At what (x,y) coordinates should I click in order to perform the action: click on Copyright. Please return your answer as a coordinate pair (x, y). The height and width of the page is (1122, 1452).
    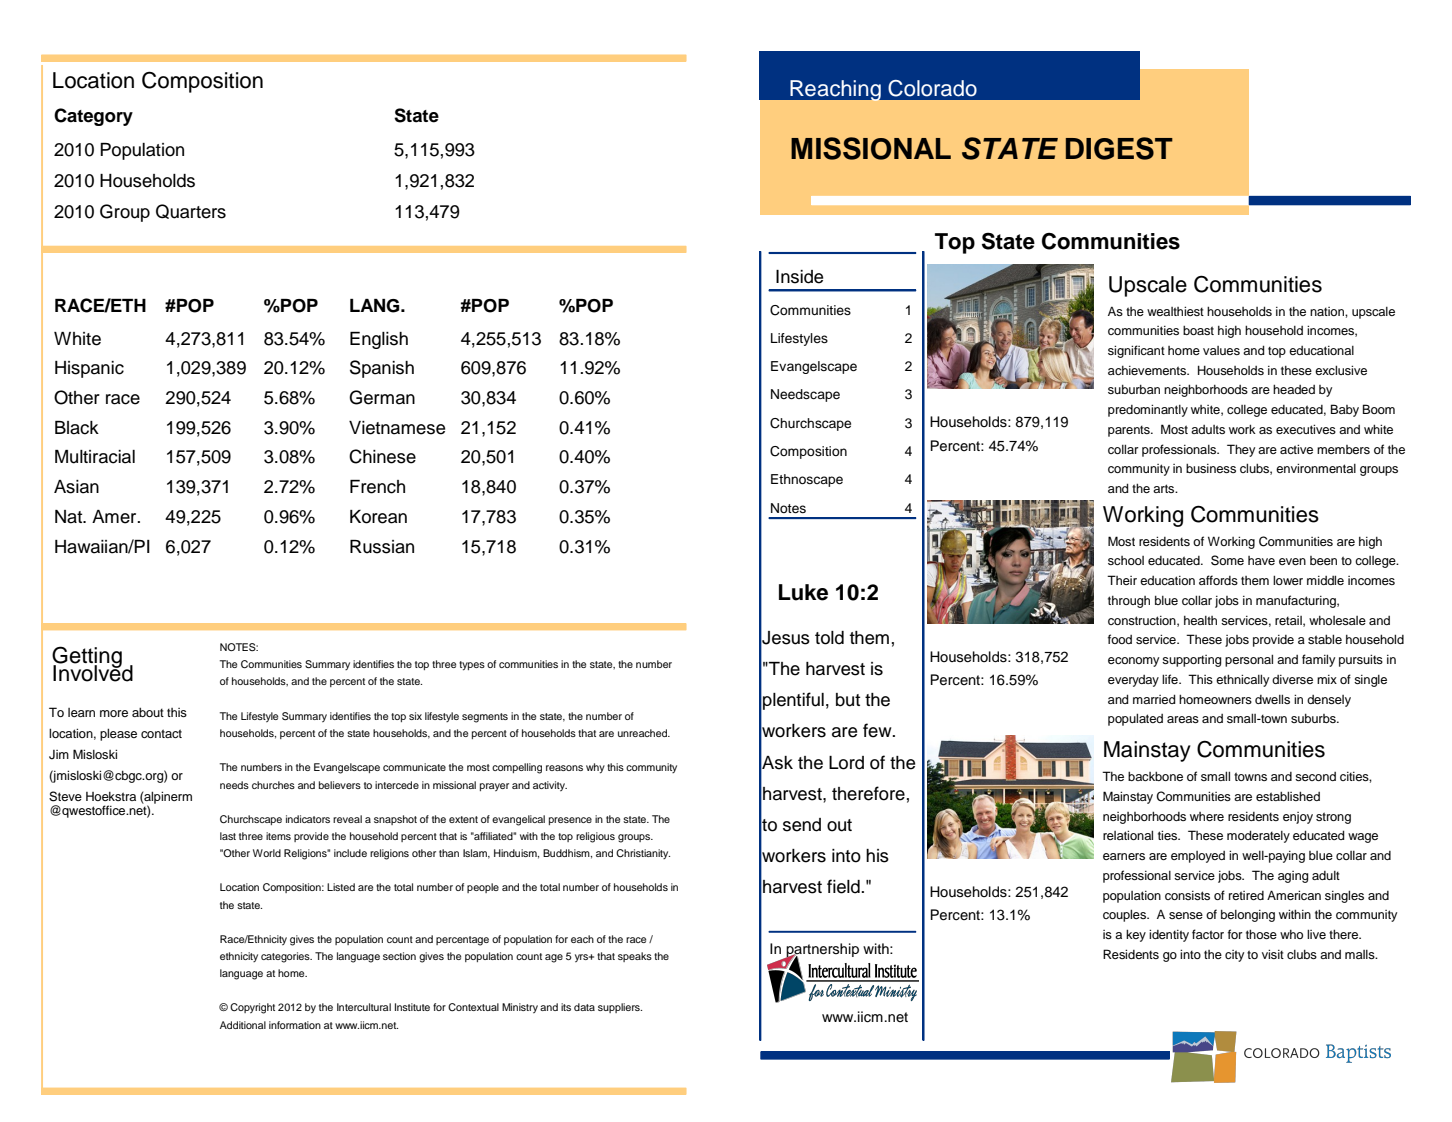
    Looking at the image, I should click on (252, 1008).
